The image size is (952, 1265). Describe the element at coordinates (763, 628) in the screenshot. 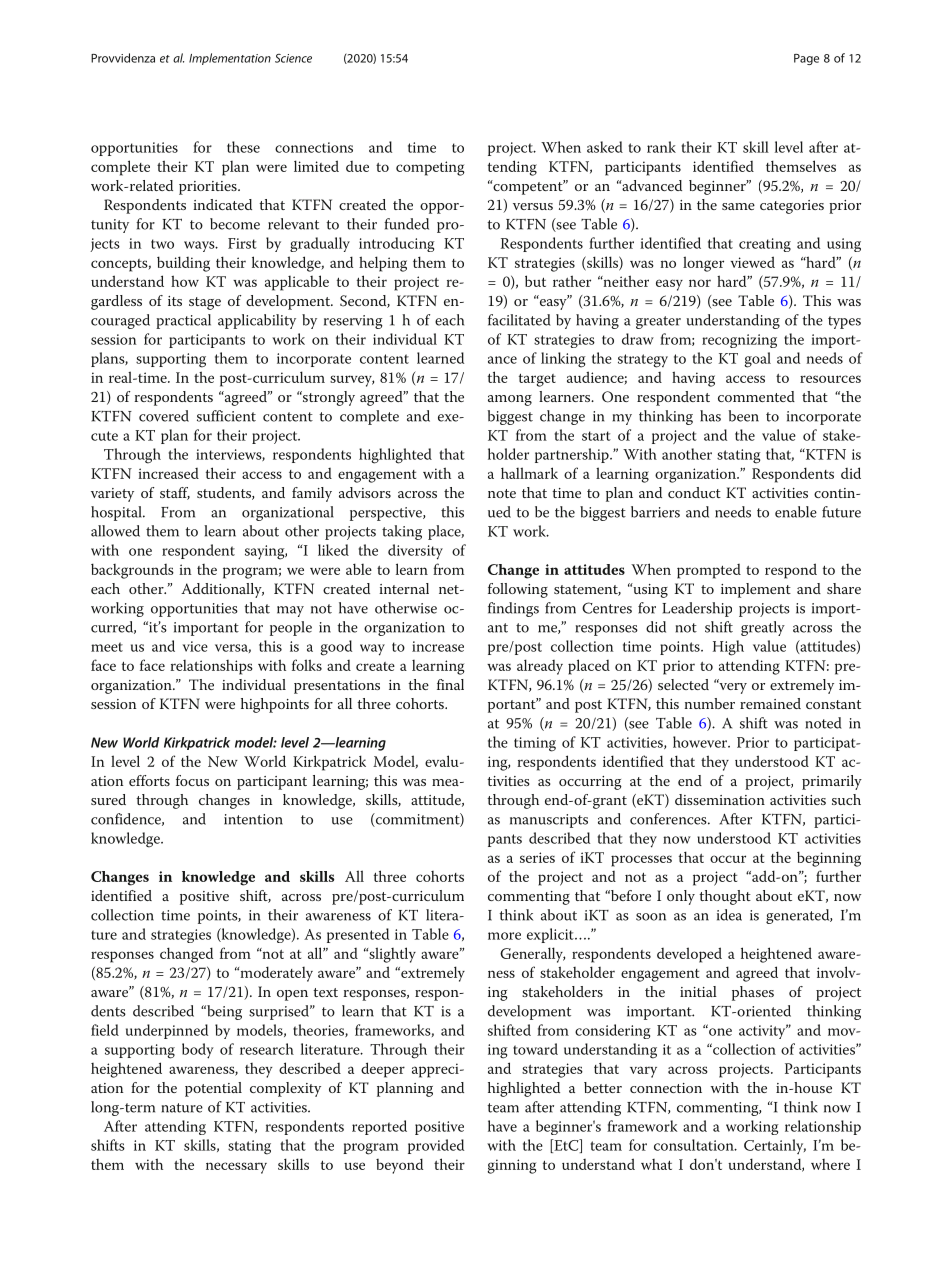

I see `greatly` at that location.
